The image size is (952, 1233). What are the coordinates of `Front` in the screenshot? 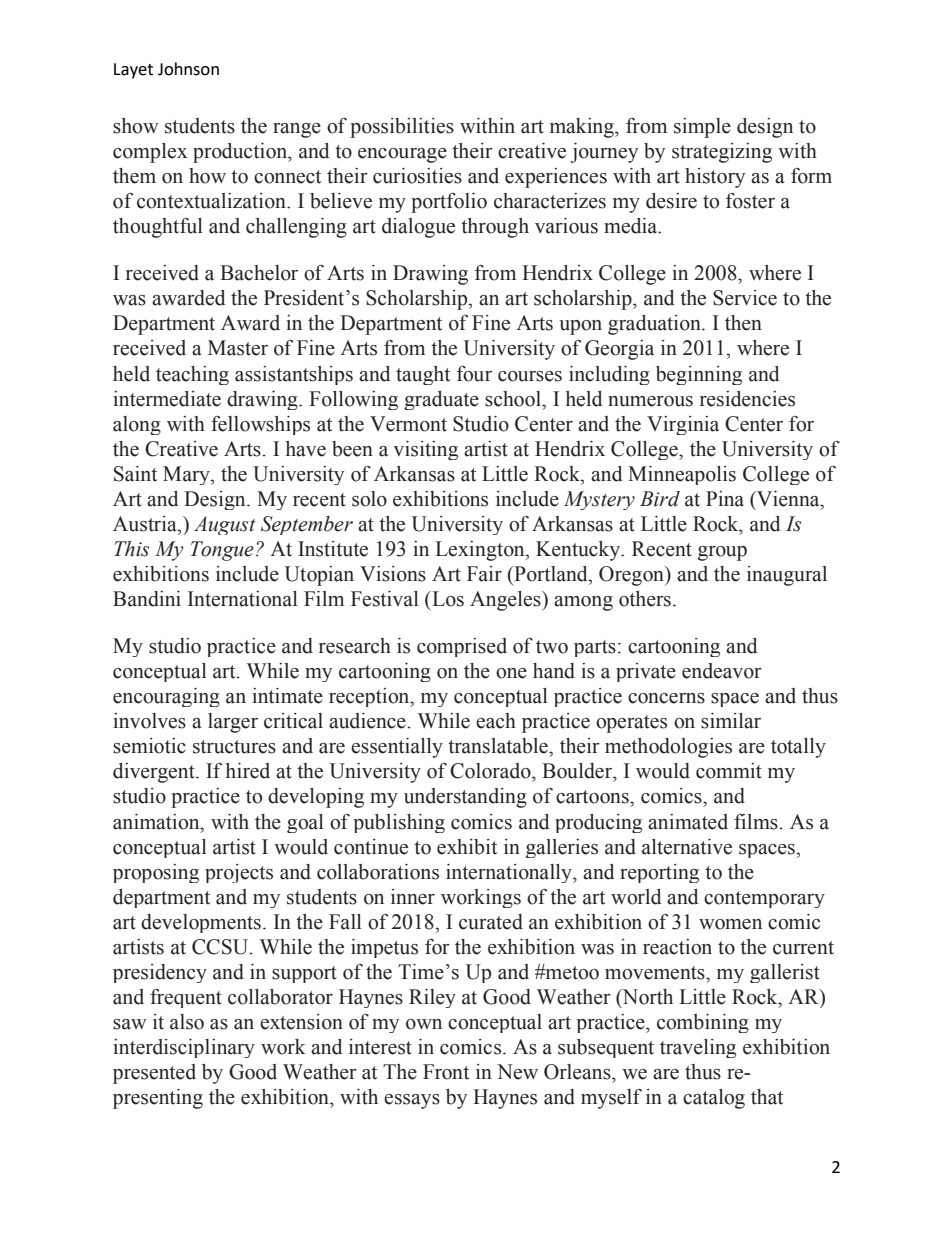 It's located at (446, 1072).
